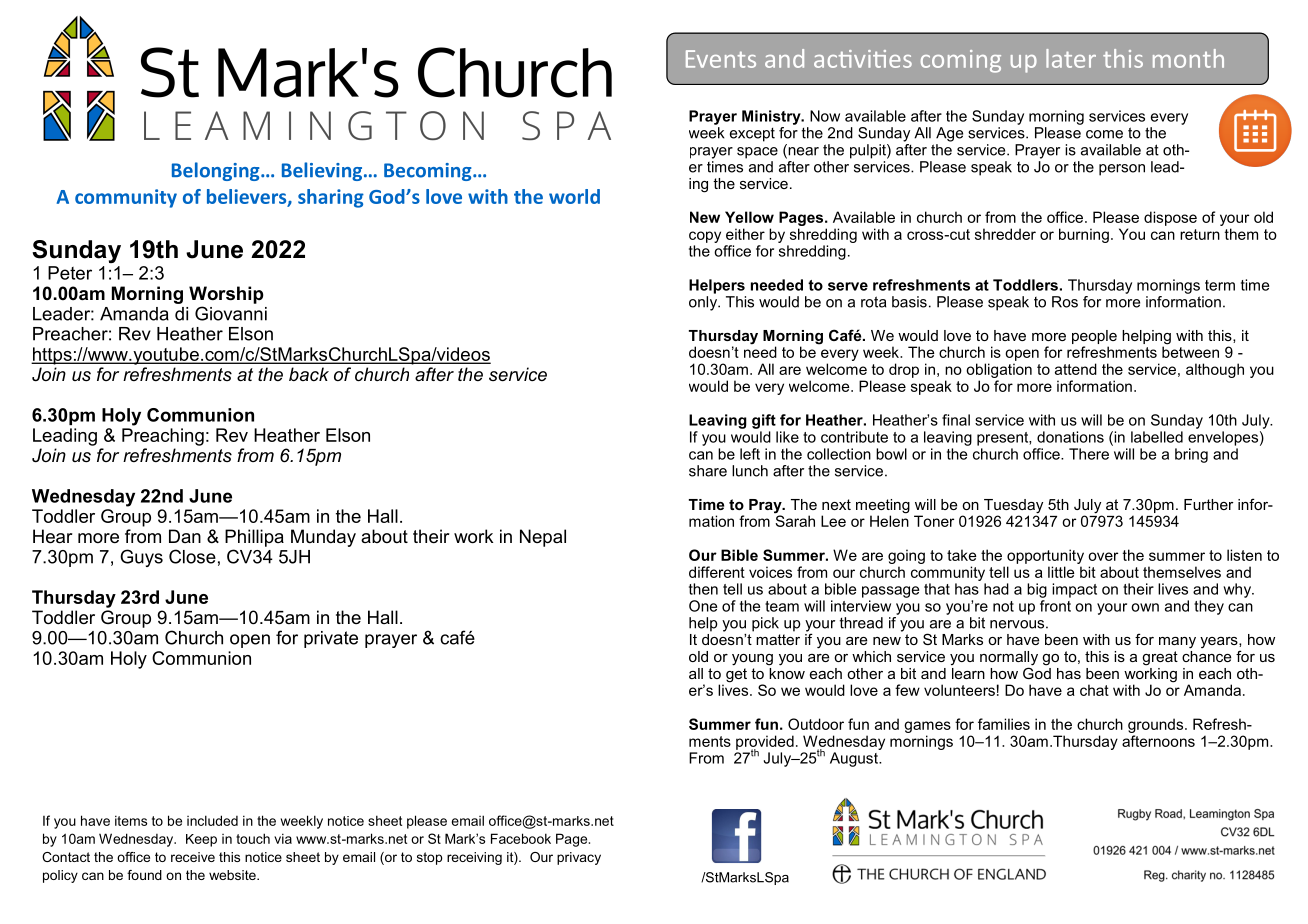 The width and height of the screenshot is (1308, 924). Describe the element at coordinates (217, 171) in the screenshot. I see `Belonging` at that location.
